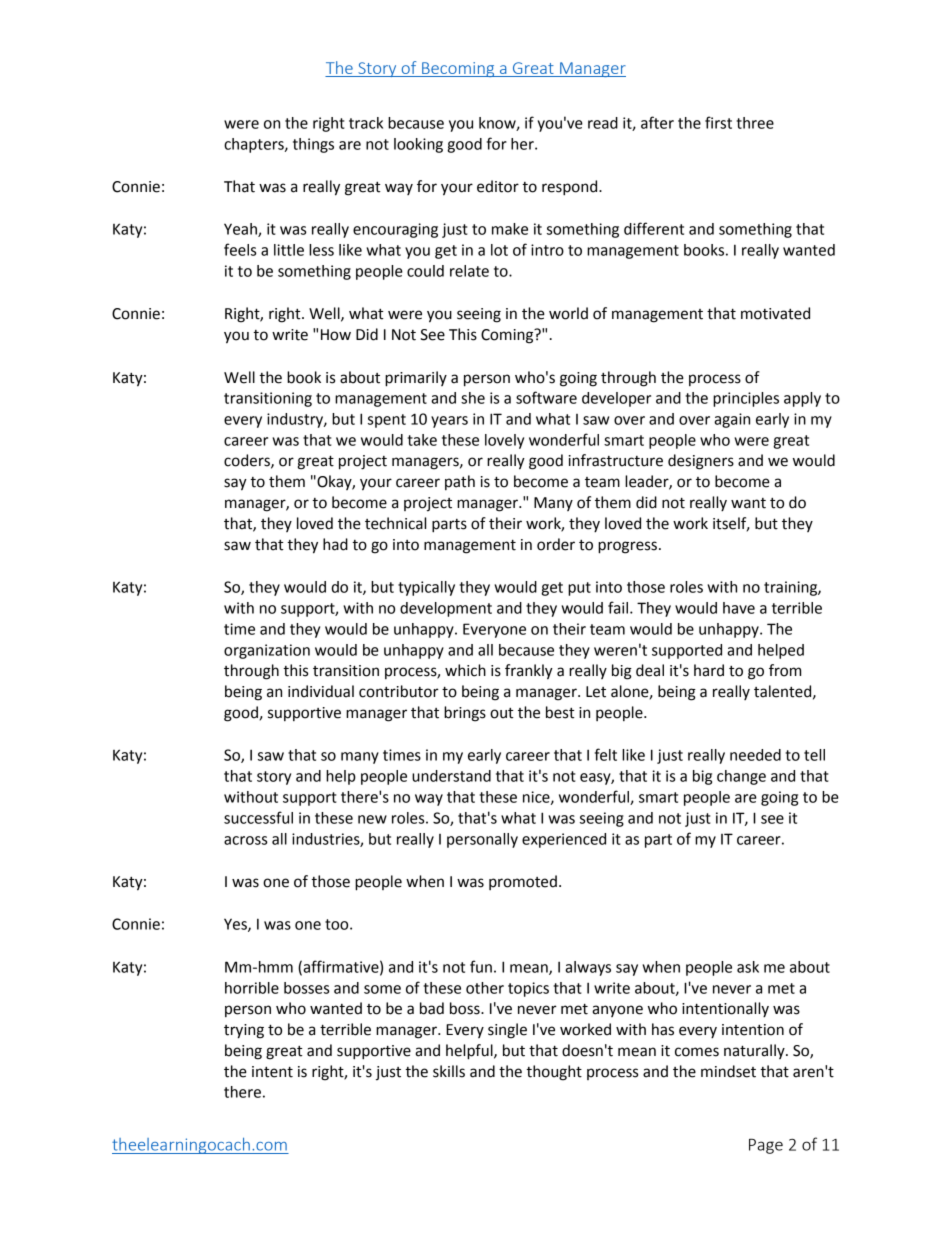 Image resolution: width=952 pixels, height=1233 pixels. What do you see at coordinates (244, 1031) in the screenshot?
I see `trying` at bounding box center [244, 1031].
